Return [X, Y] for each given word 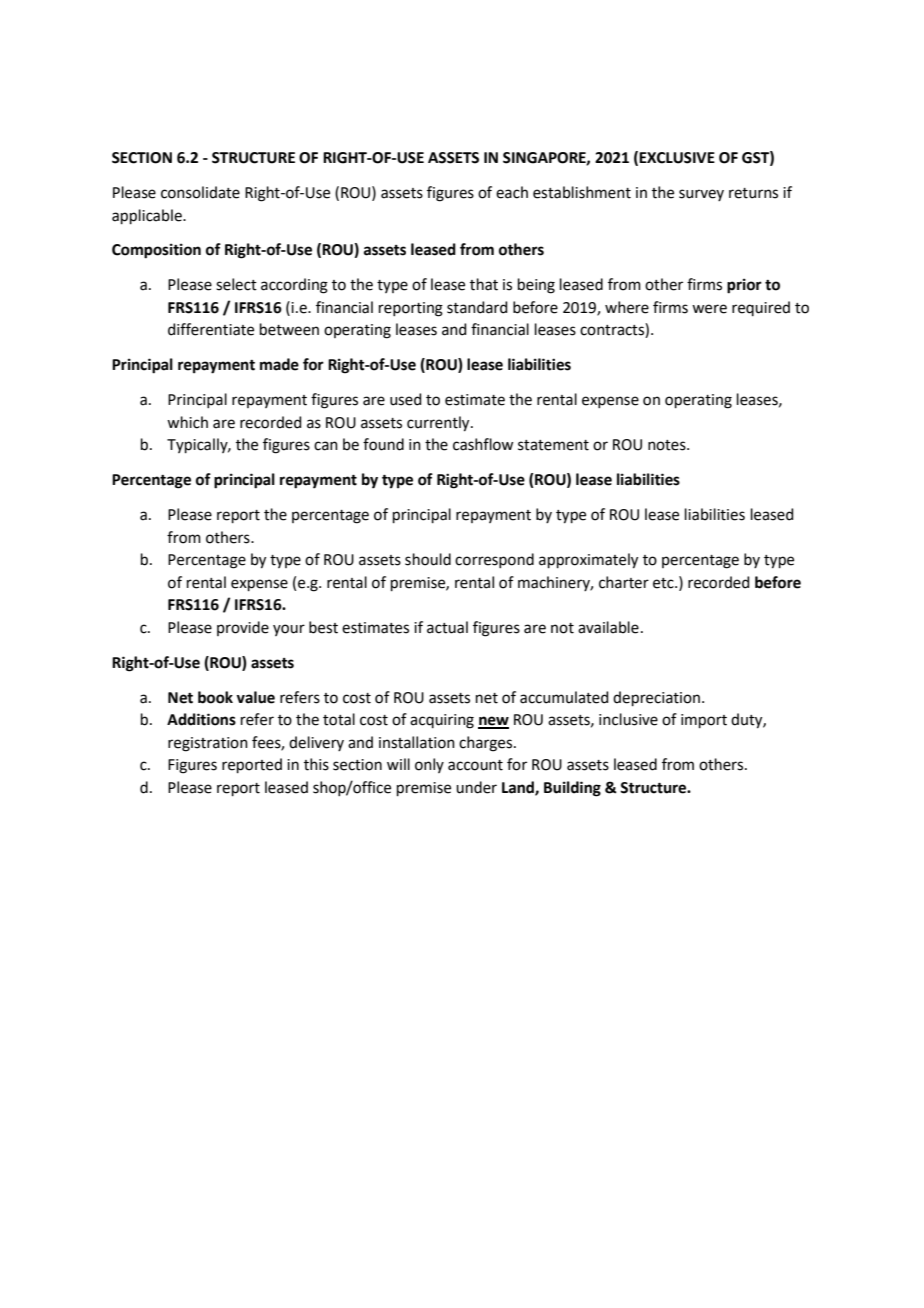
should [428, 559]
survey [701, 195]
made [279, 364]
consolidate [200, 192]
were [709, 309]
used [406, 399]
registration [208, 744]
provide [243, 628]
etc [664, 583]
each [512, 192]
